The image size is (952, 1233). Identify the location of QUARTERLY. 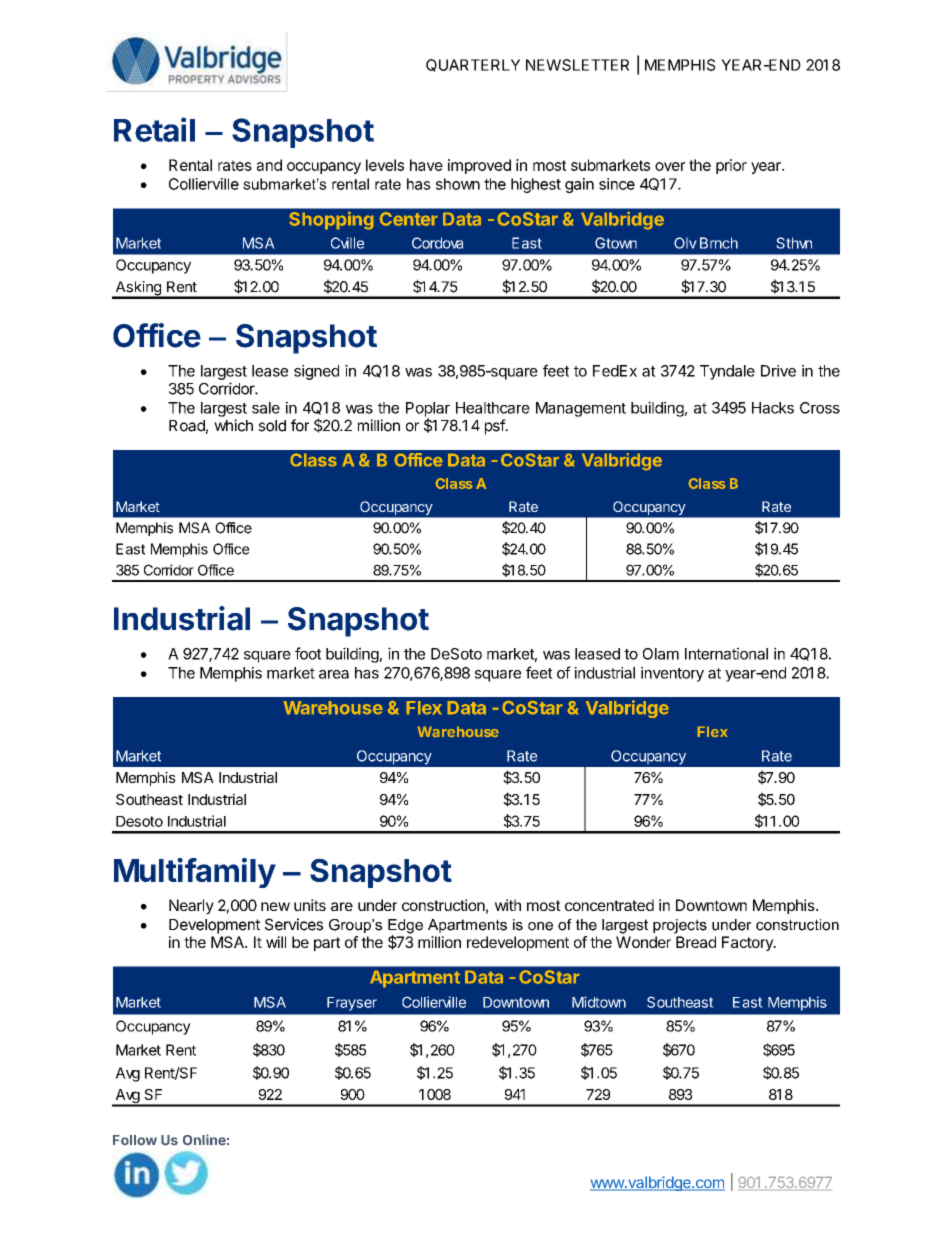
(473, 65).
